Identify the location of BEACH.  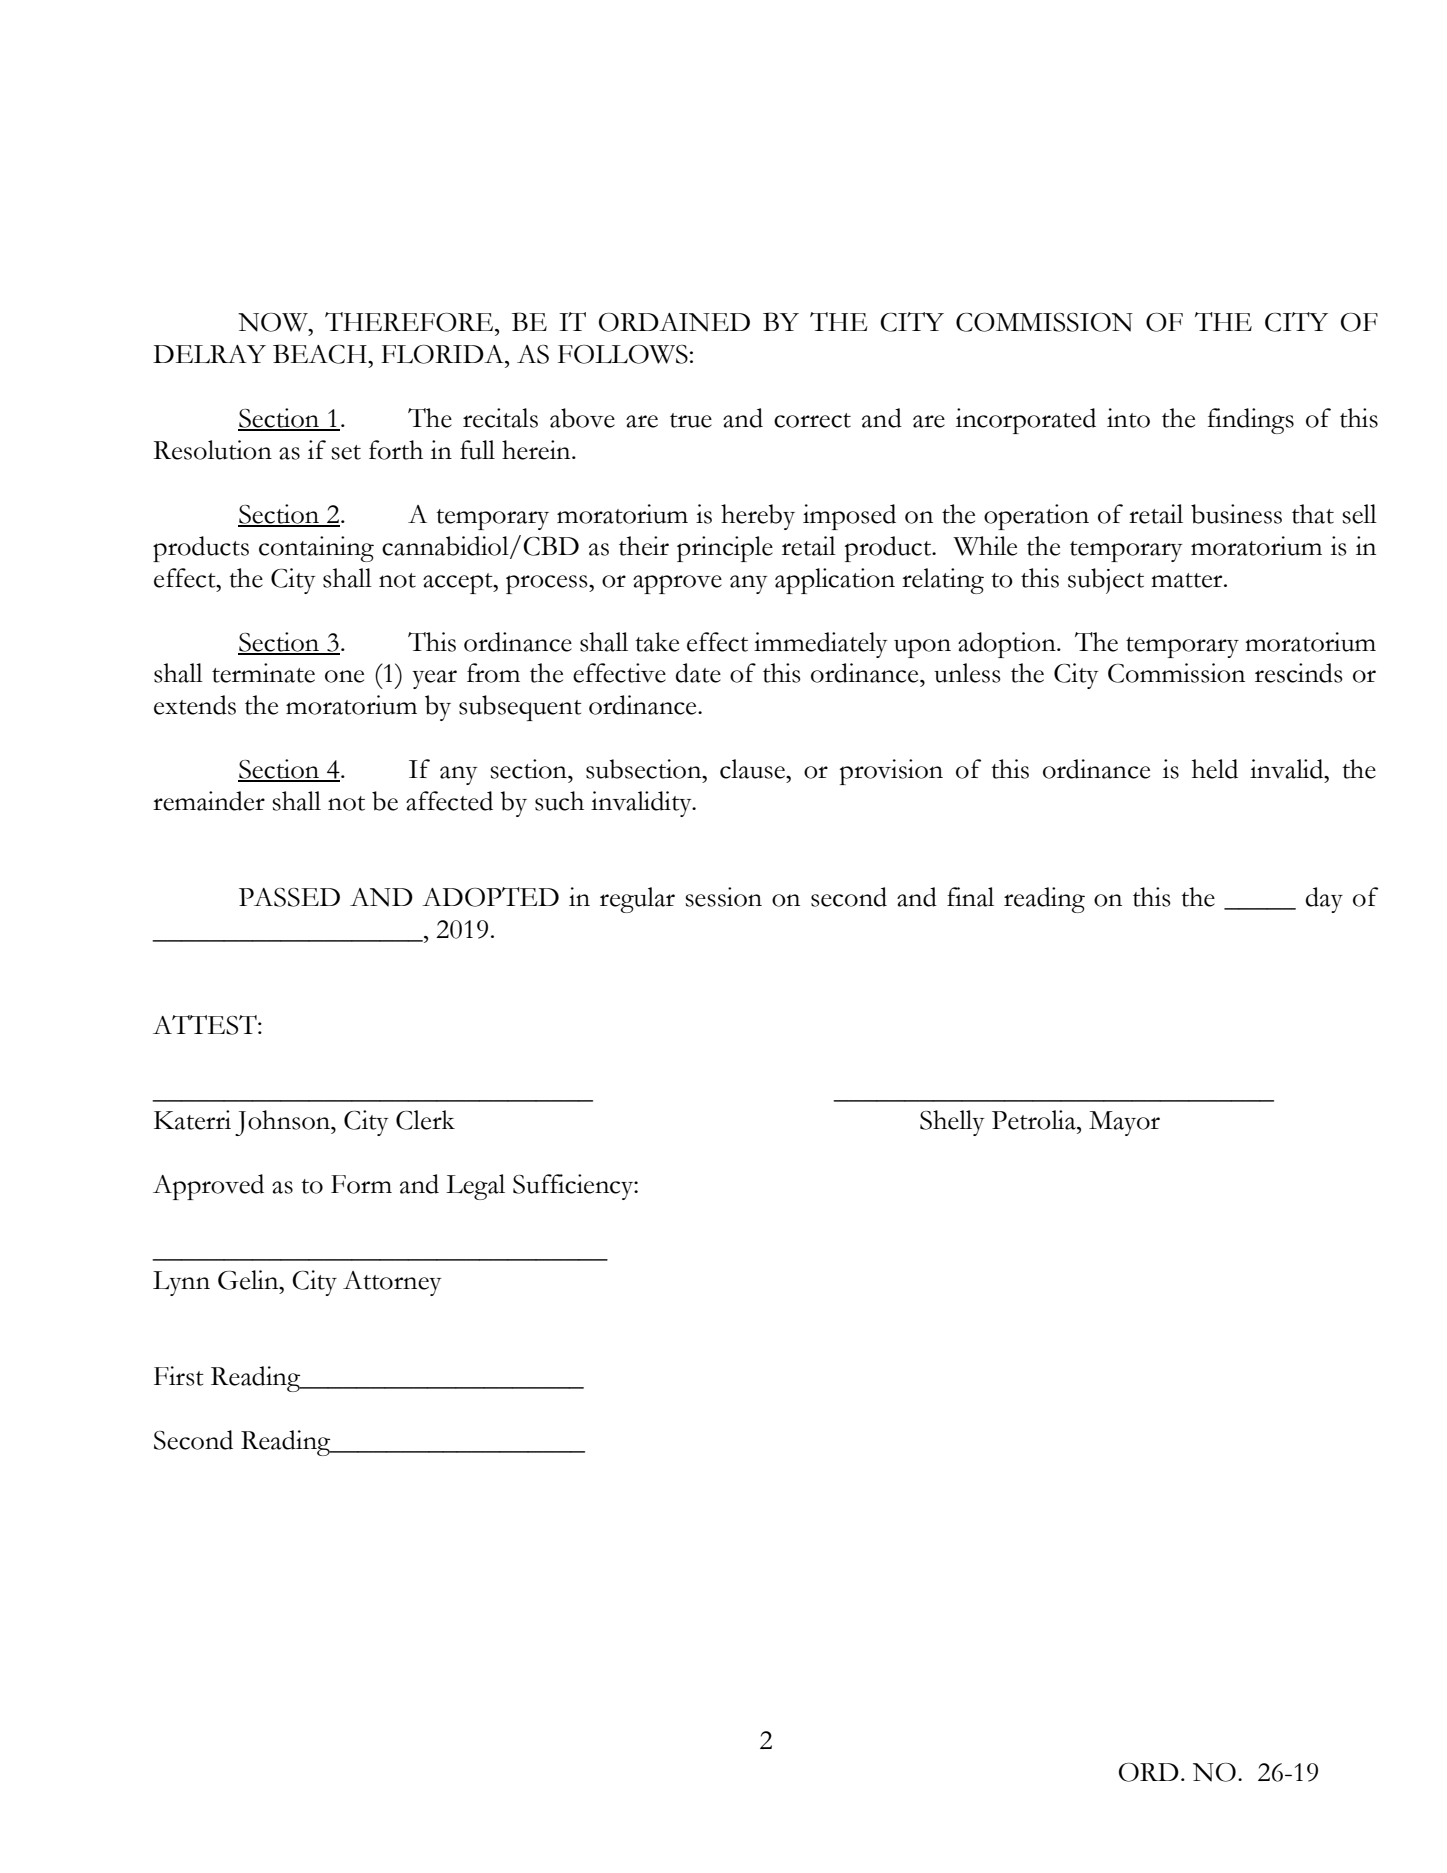
(321, 354).
